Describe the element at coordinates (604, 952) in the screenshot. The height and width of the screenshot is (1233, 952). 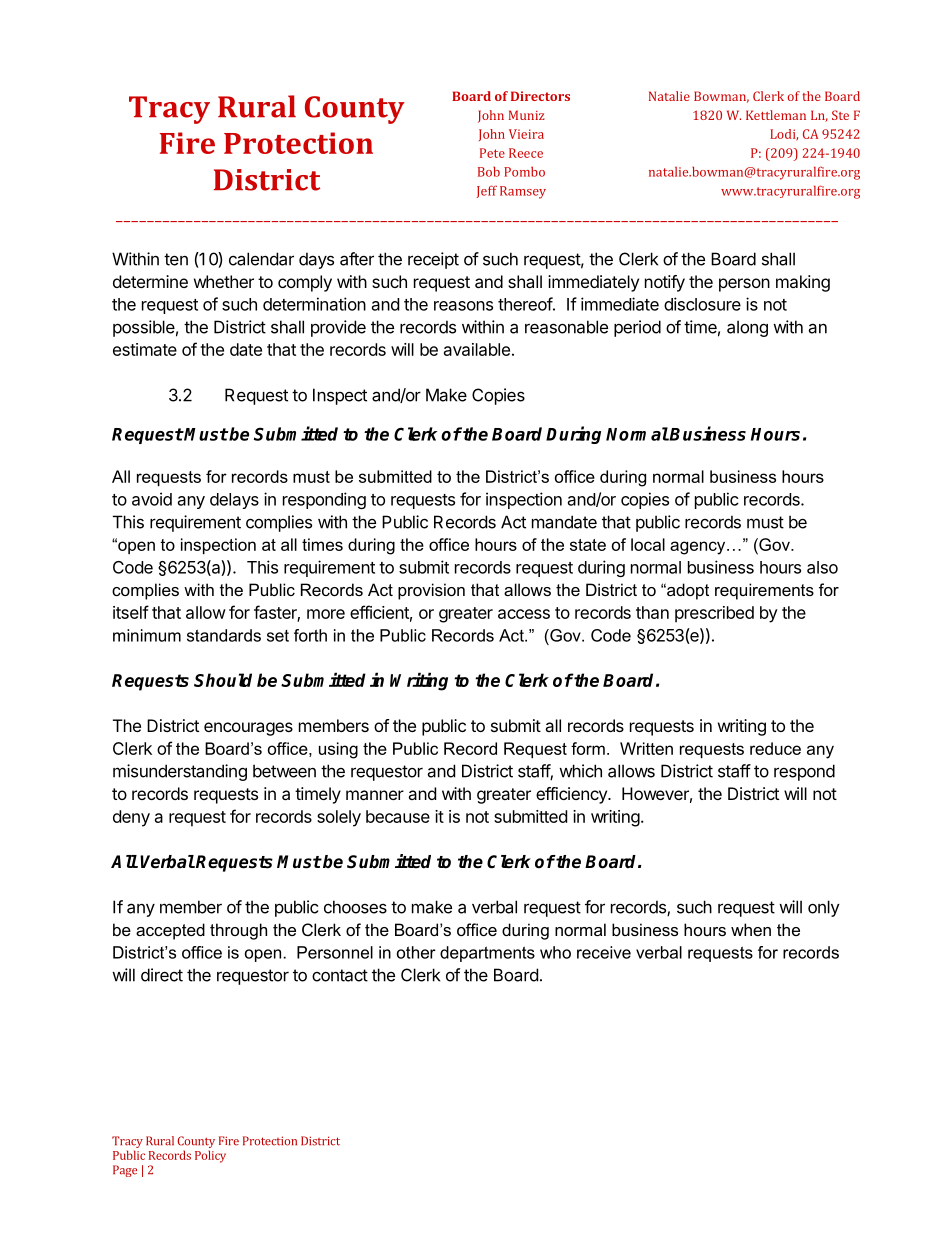
I see `receive` at that location.
